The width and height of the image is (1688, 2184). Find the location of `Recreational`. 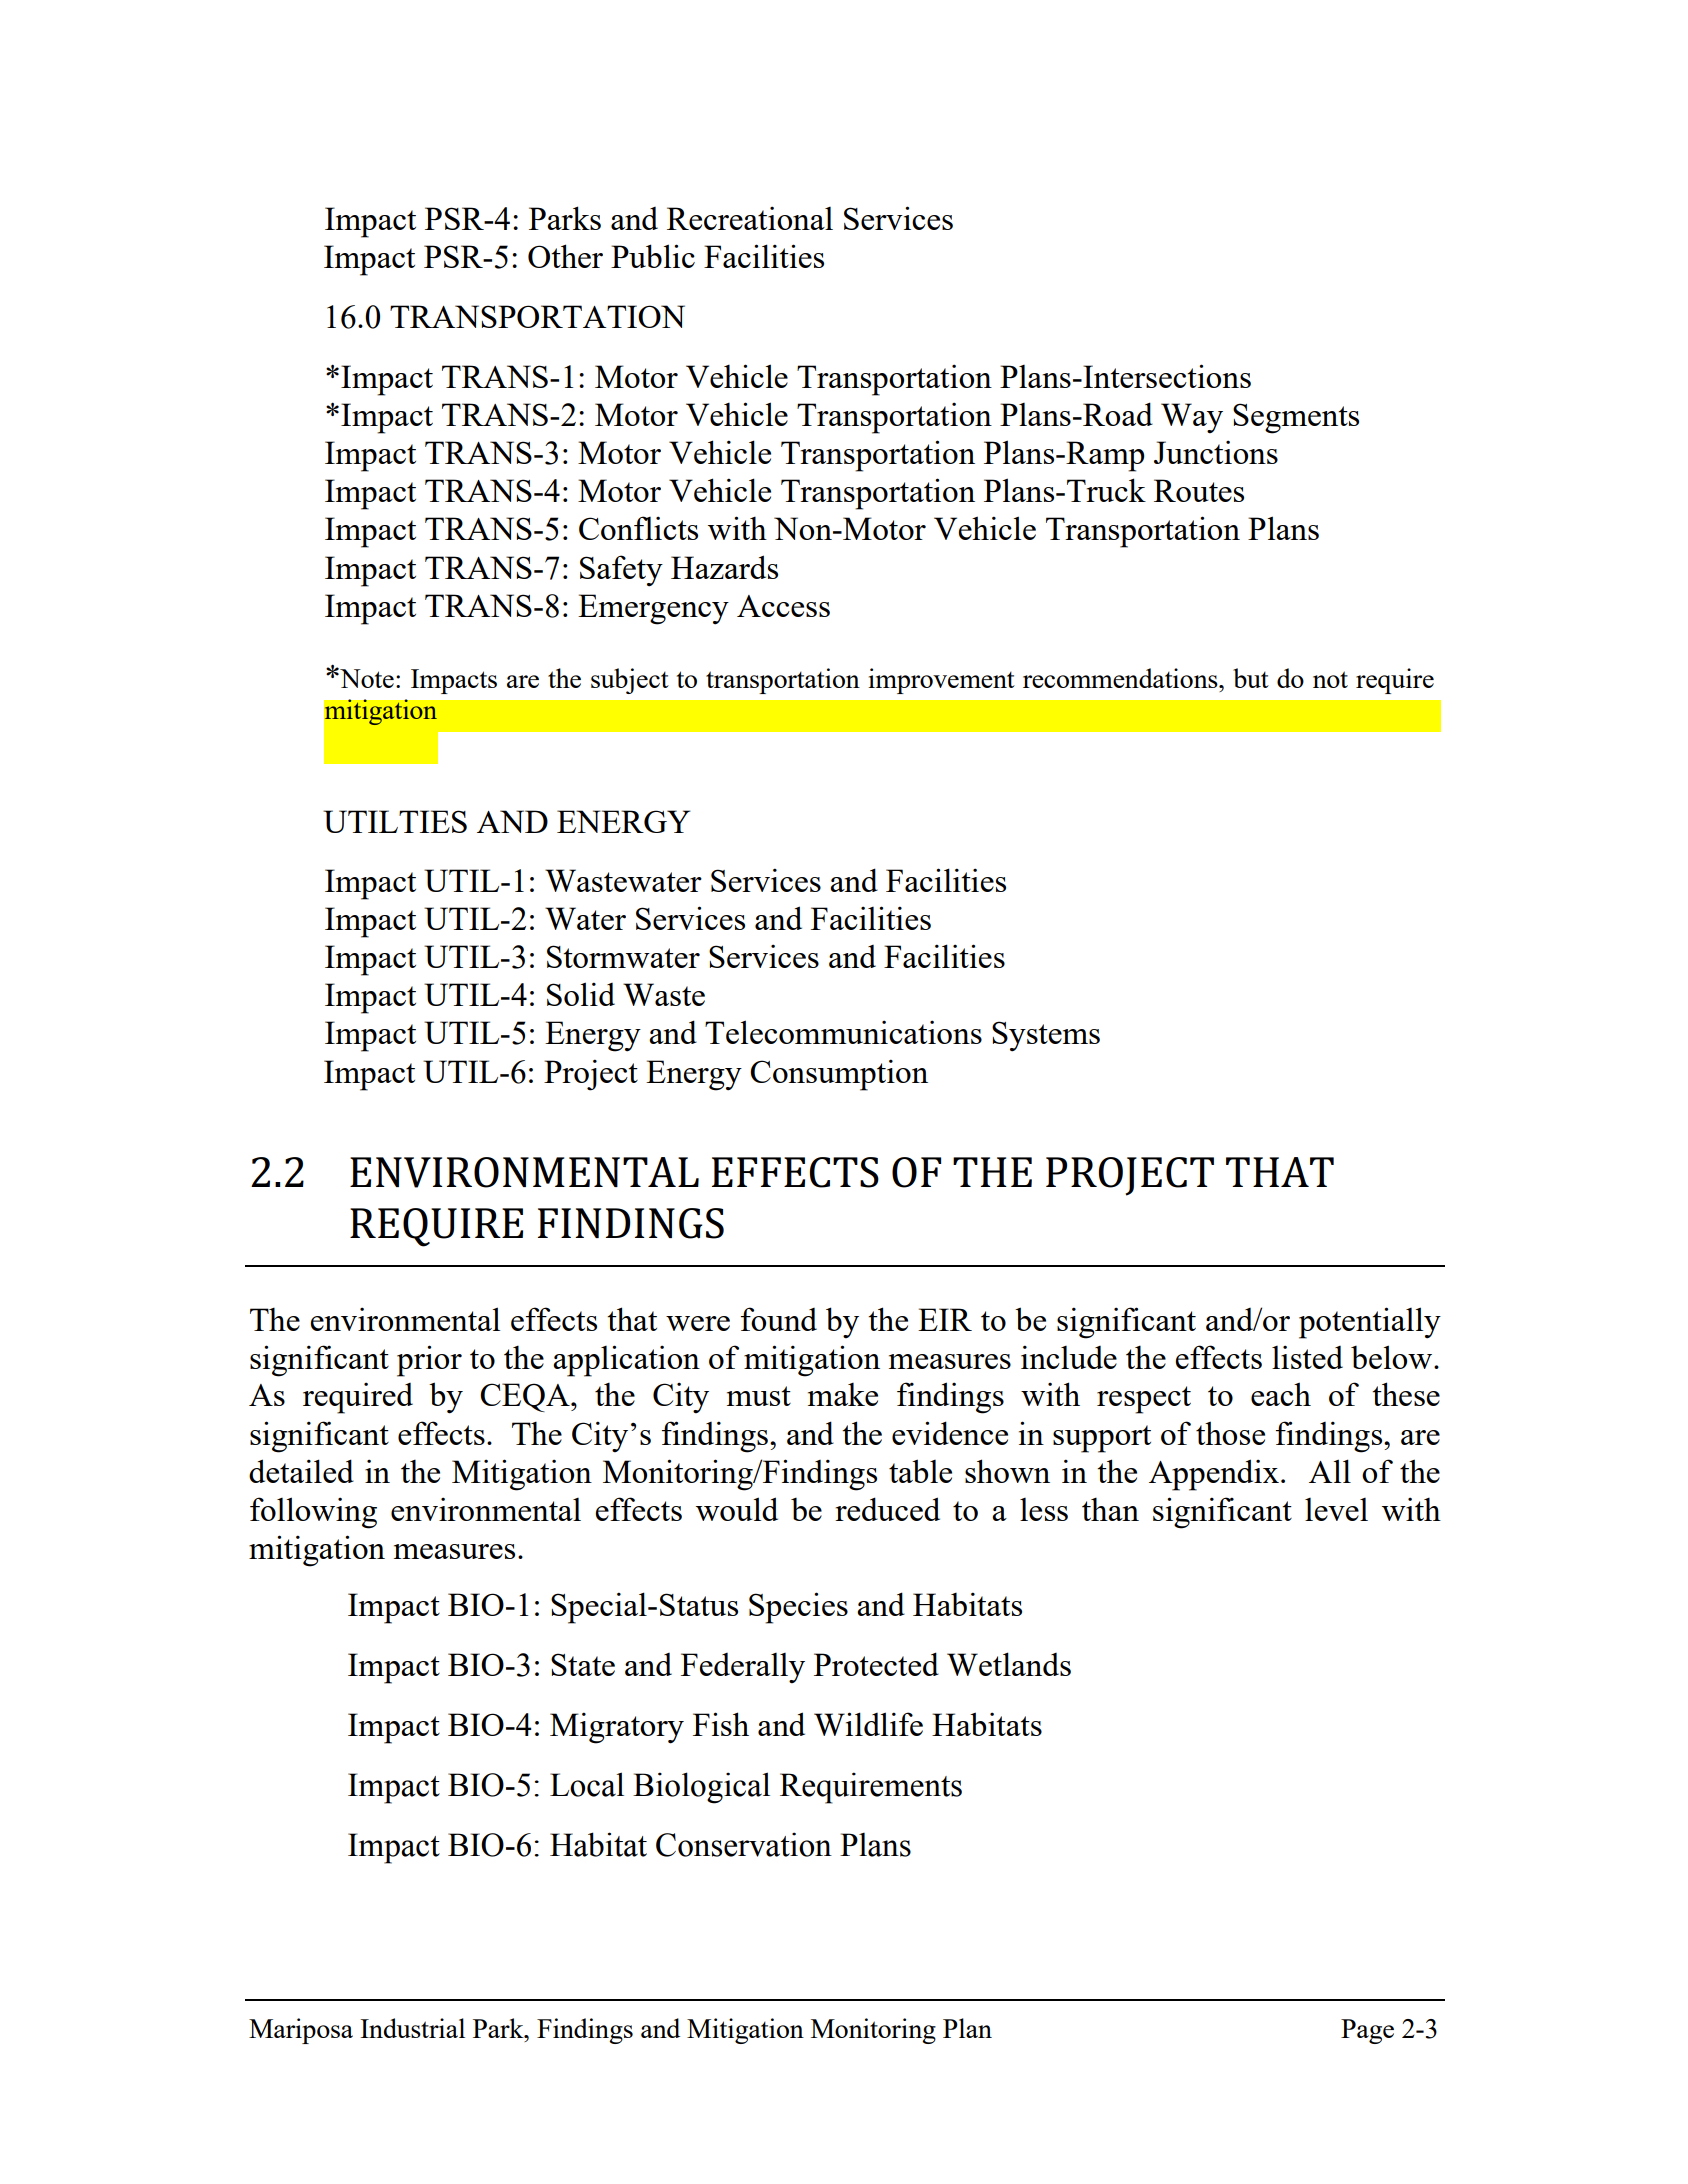

Recreational is located at coordinates (750, 218).
